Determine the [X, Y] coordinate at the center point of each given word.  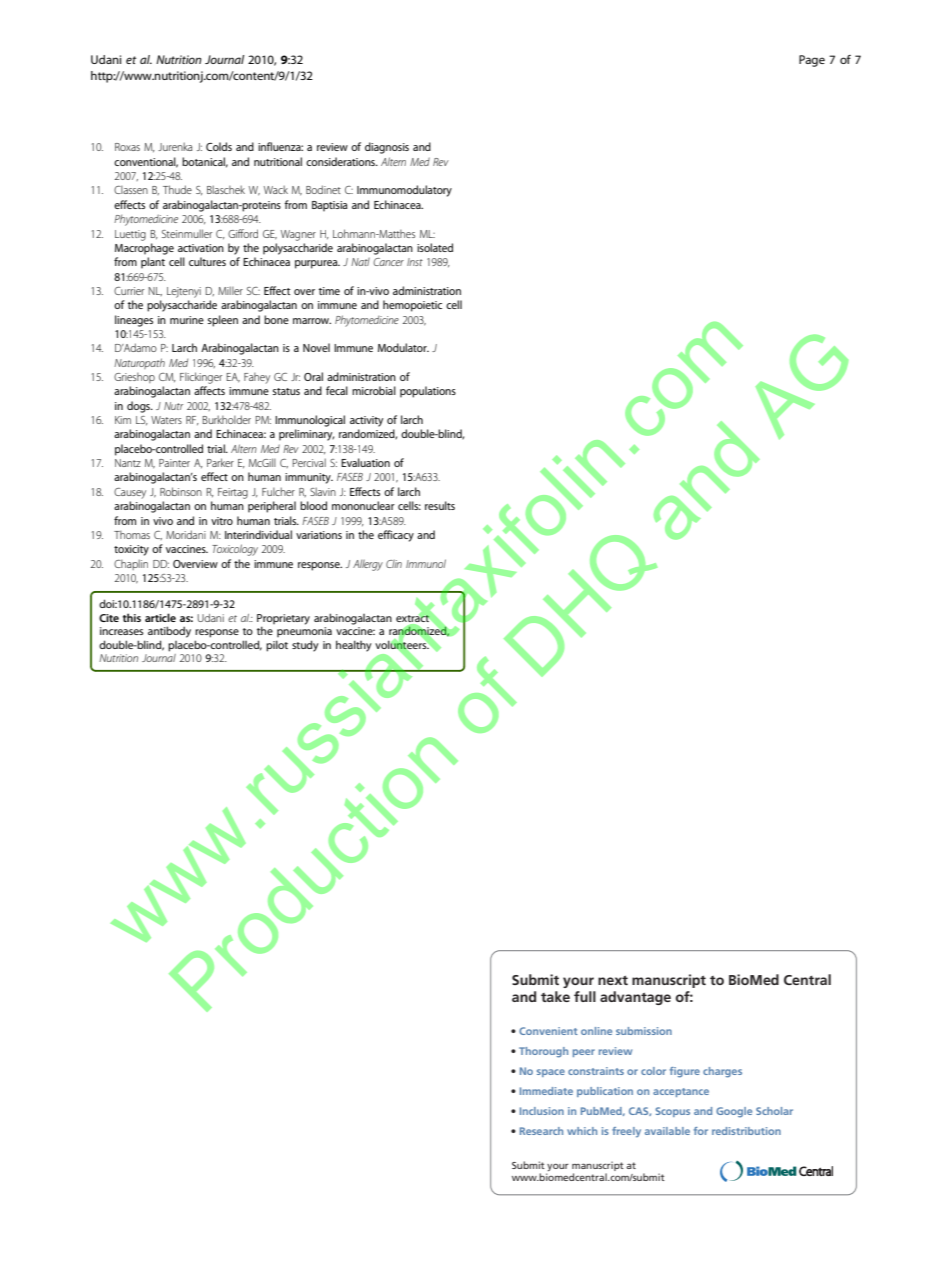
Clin [394, 563]
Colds [219, 146]
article [160, 617]
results [440, 505]
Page [812, 61]
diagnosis [387, 148]
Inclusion [542, 1111]
